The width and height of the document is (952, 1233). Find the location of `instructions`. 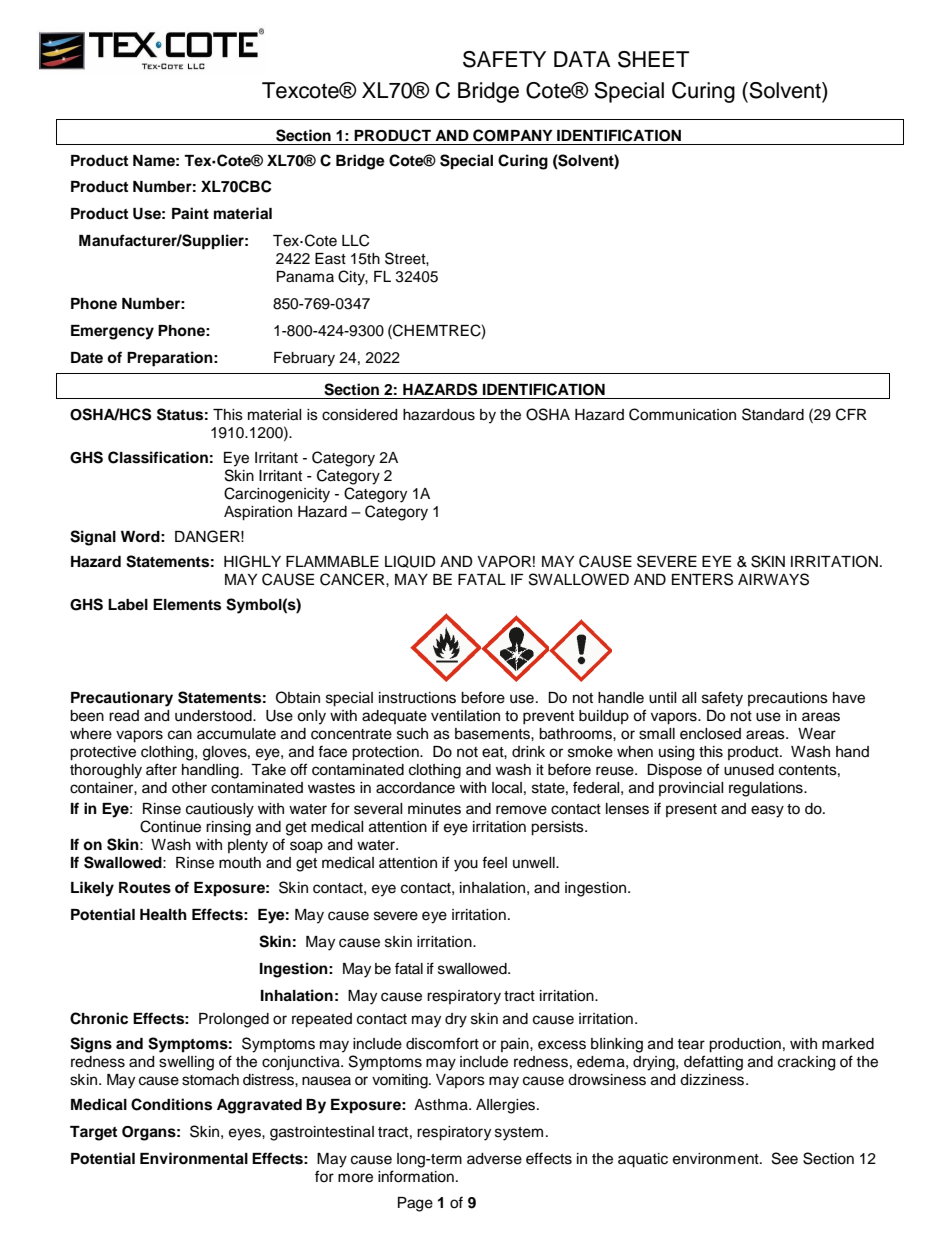

instructions is located at coordinates (417, 698).
